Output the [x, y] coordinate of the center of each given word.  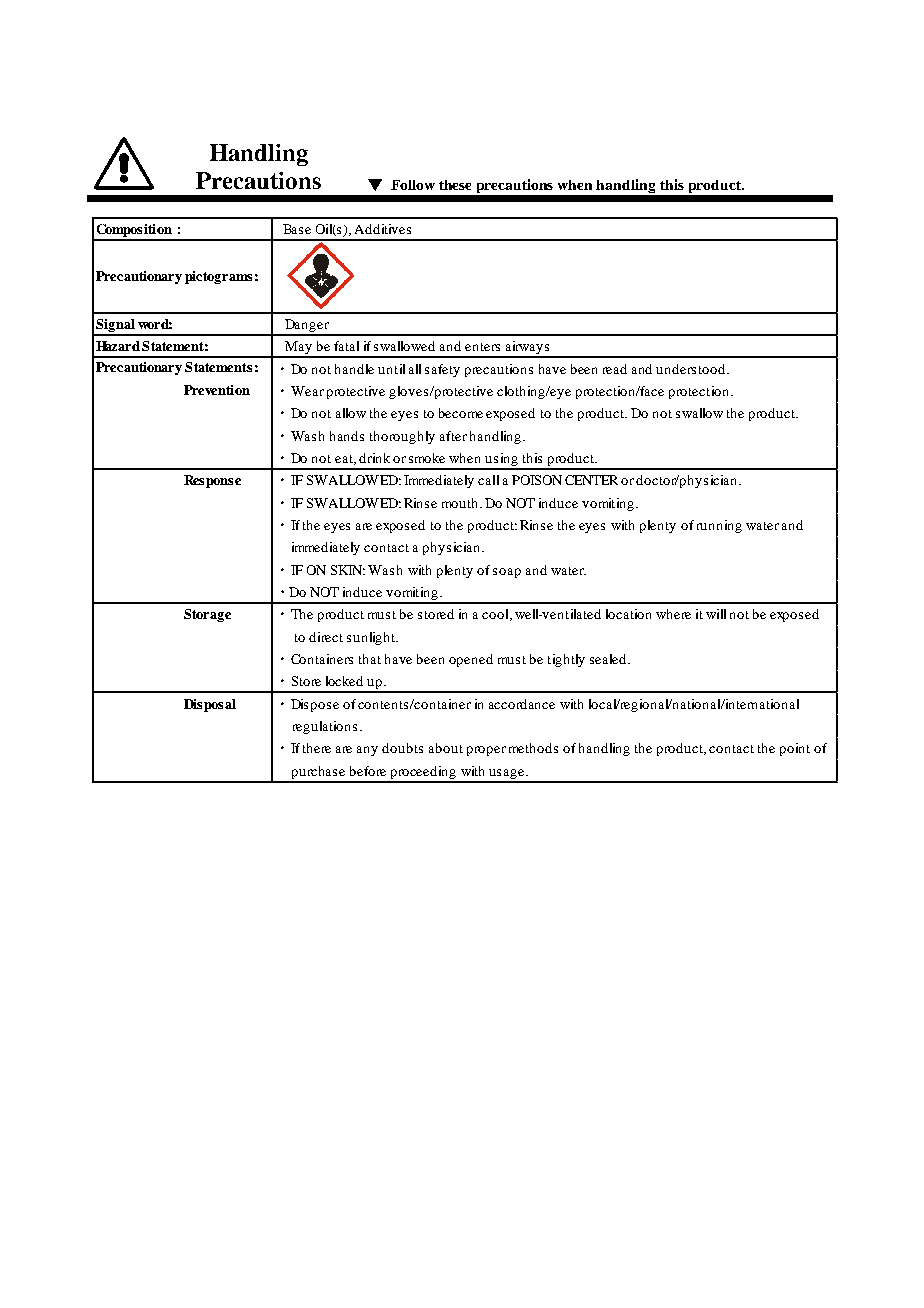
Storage [207, 615]
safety [442, 370]
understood [692, 369]
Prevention [217, 390]
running [719, 526]
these [455, 185]
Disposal [210, 705]
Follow [413, 185]
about [446, 748]
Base [297, 229]
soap [507, 573]
